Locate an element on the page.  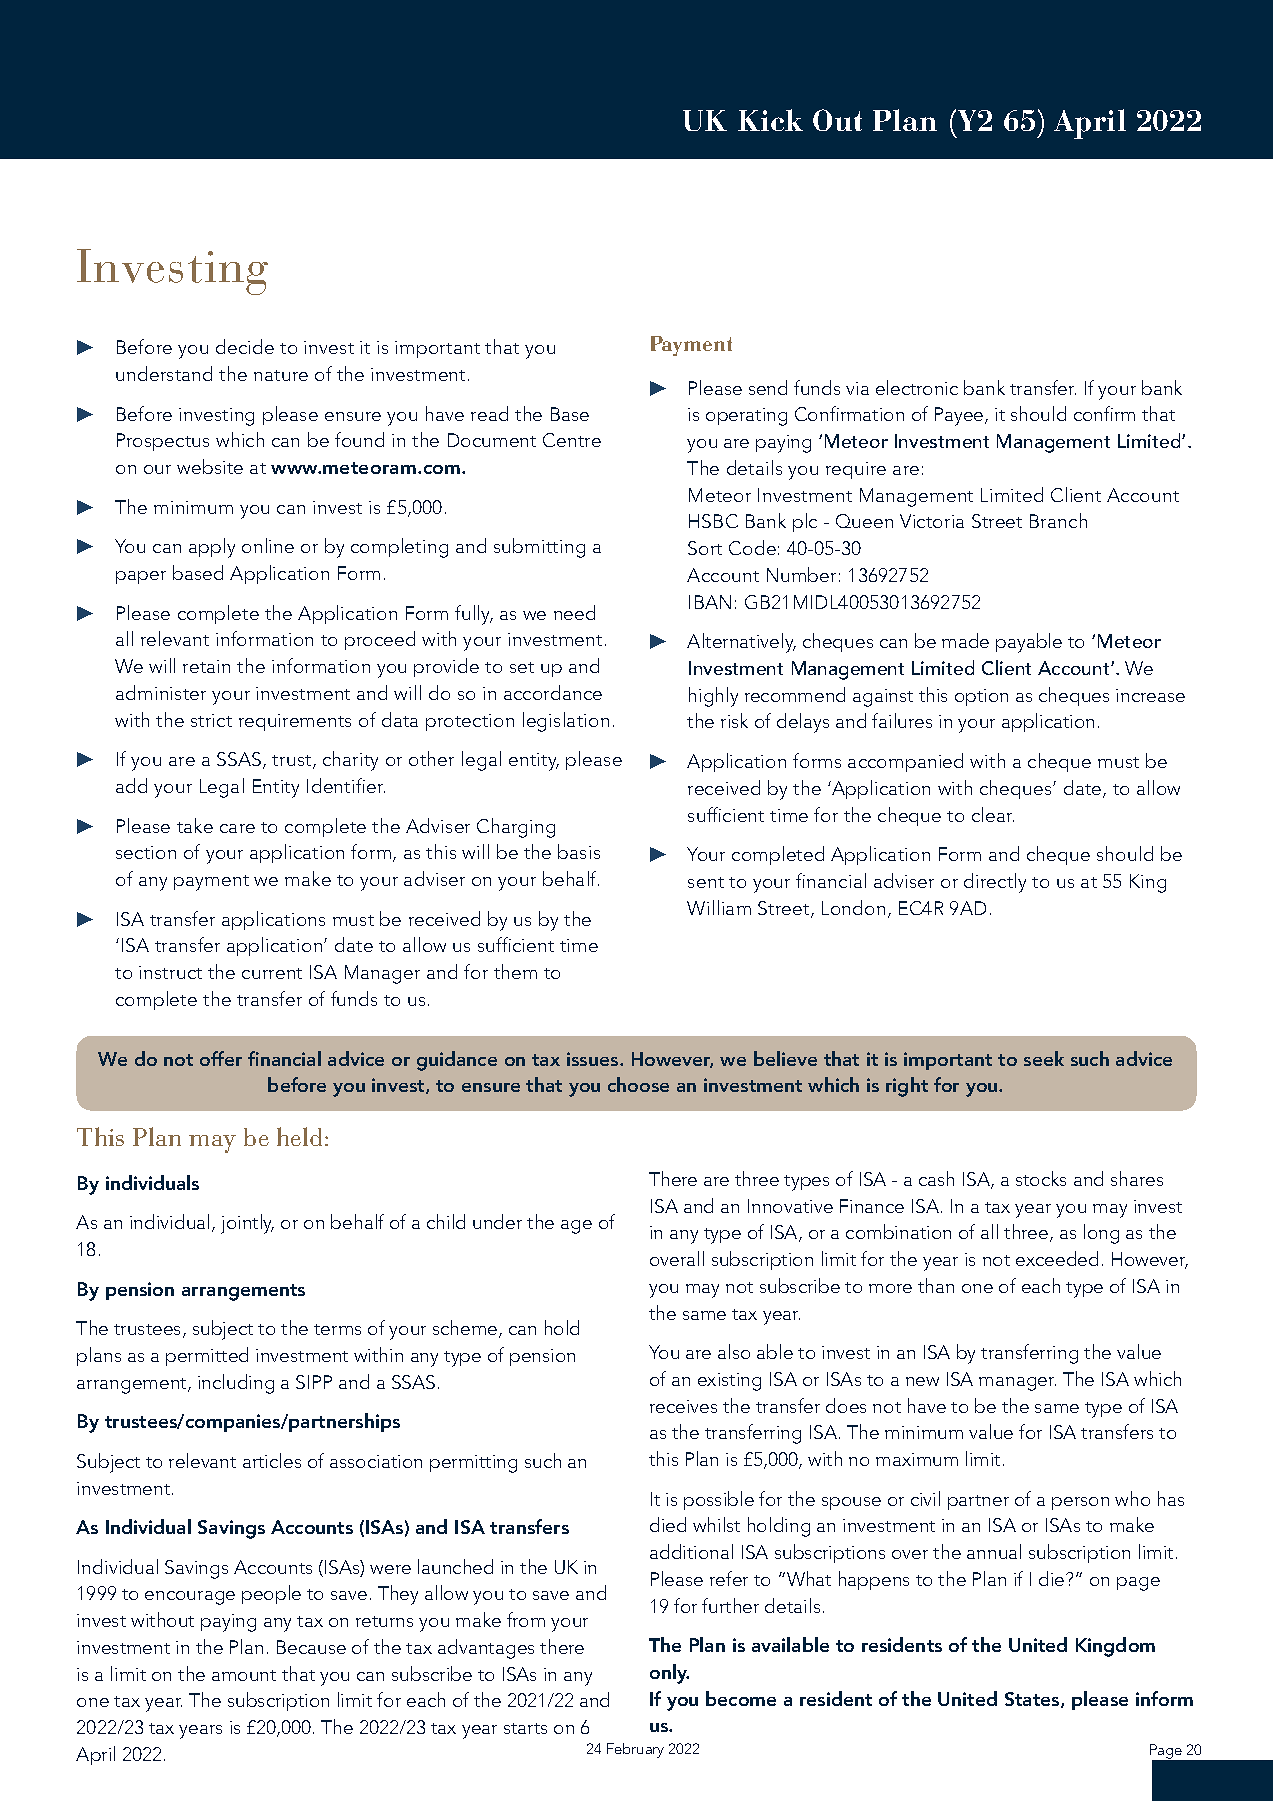
only is located at coordinates (669, 1674).
